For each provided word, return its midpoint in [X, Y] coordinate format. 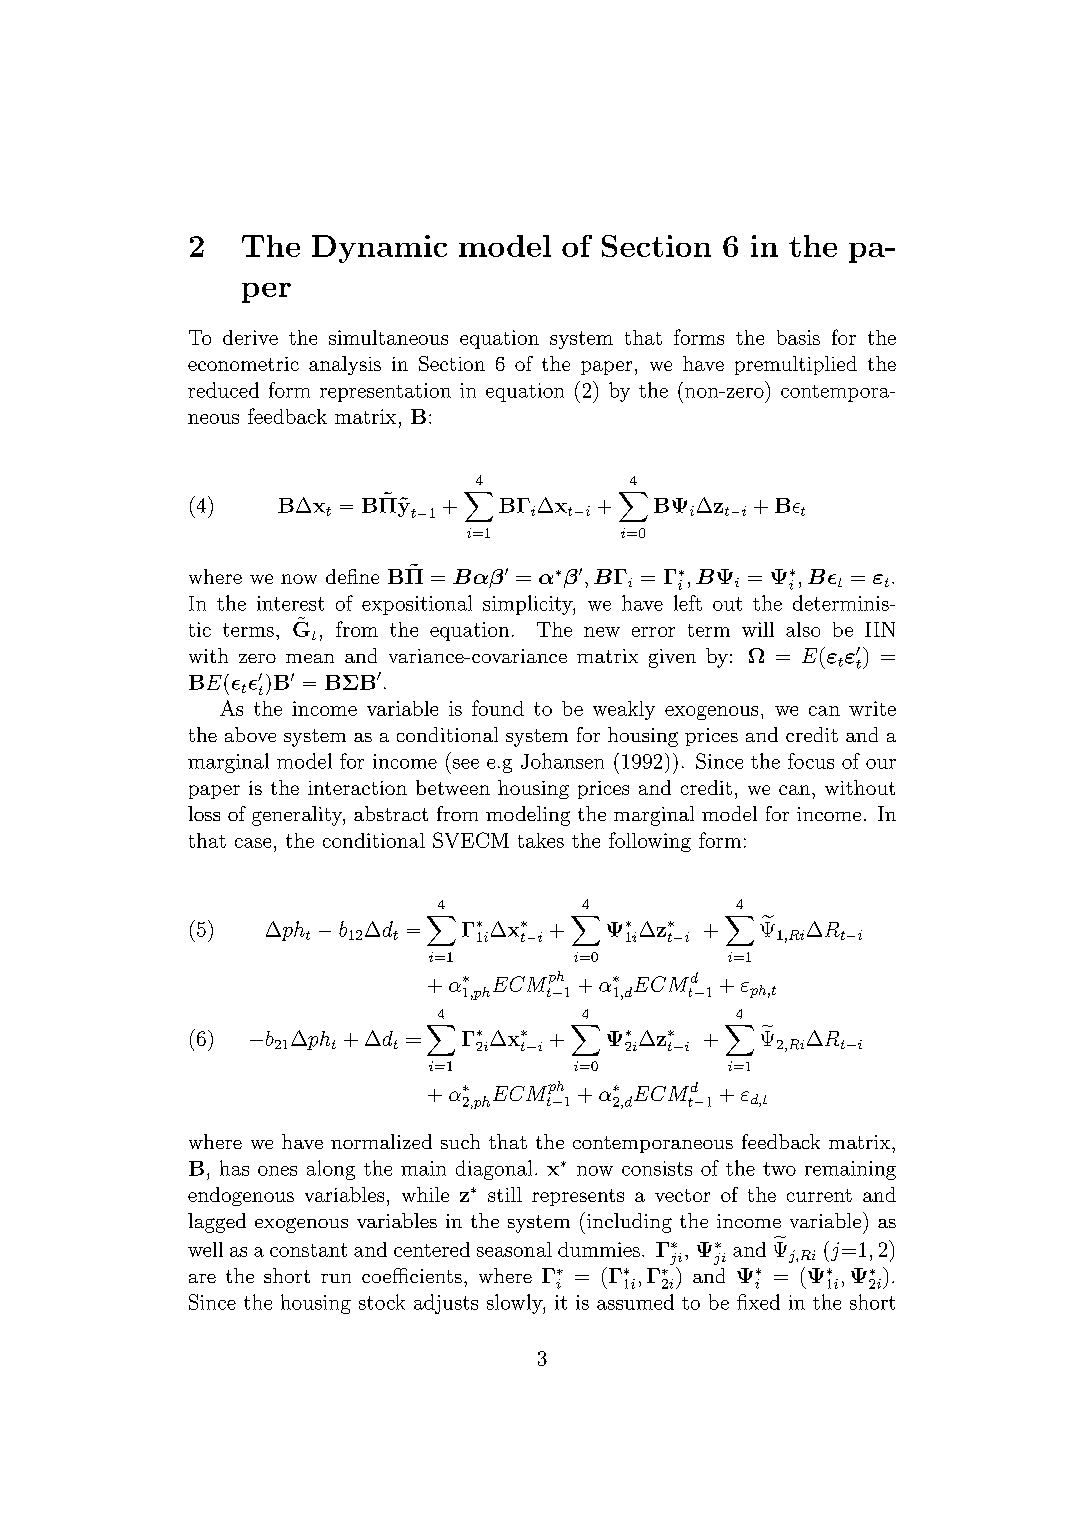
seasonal [514, 1249]
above [250, 734]
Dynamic [379, 249]
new [602, 632]
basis [798, 337]
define [352, 576]
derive [250, 337]
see [466, 764]
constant [308, 1250]
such [460, 1141]
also [803, 629]
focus [811, 761]
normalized [381, 1141]
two [779, 1169]
